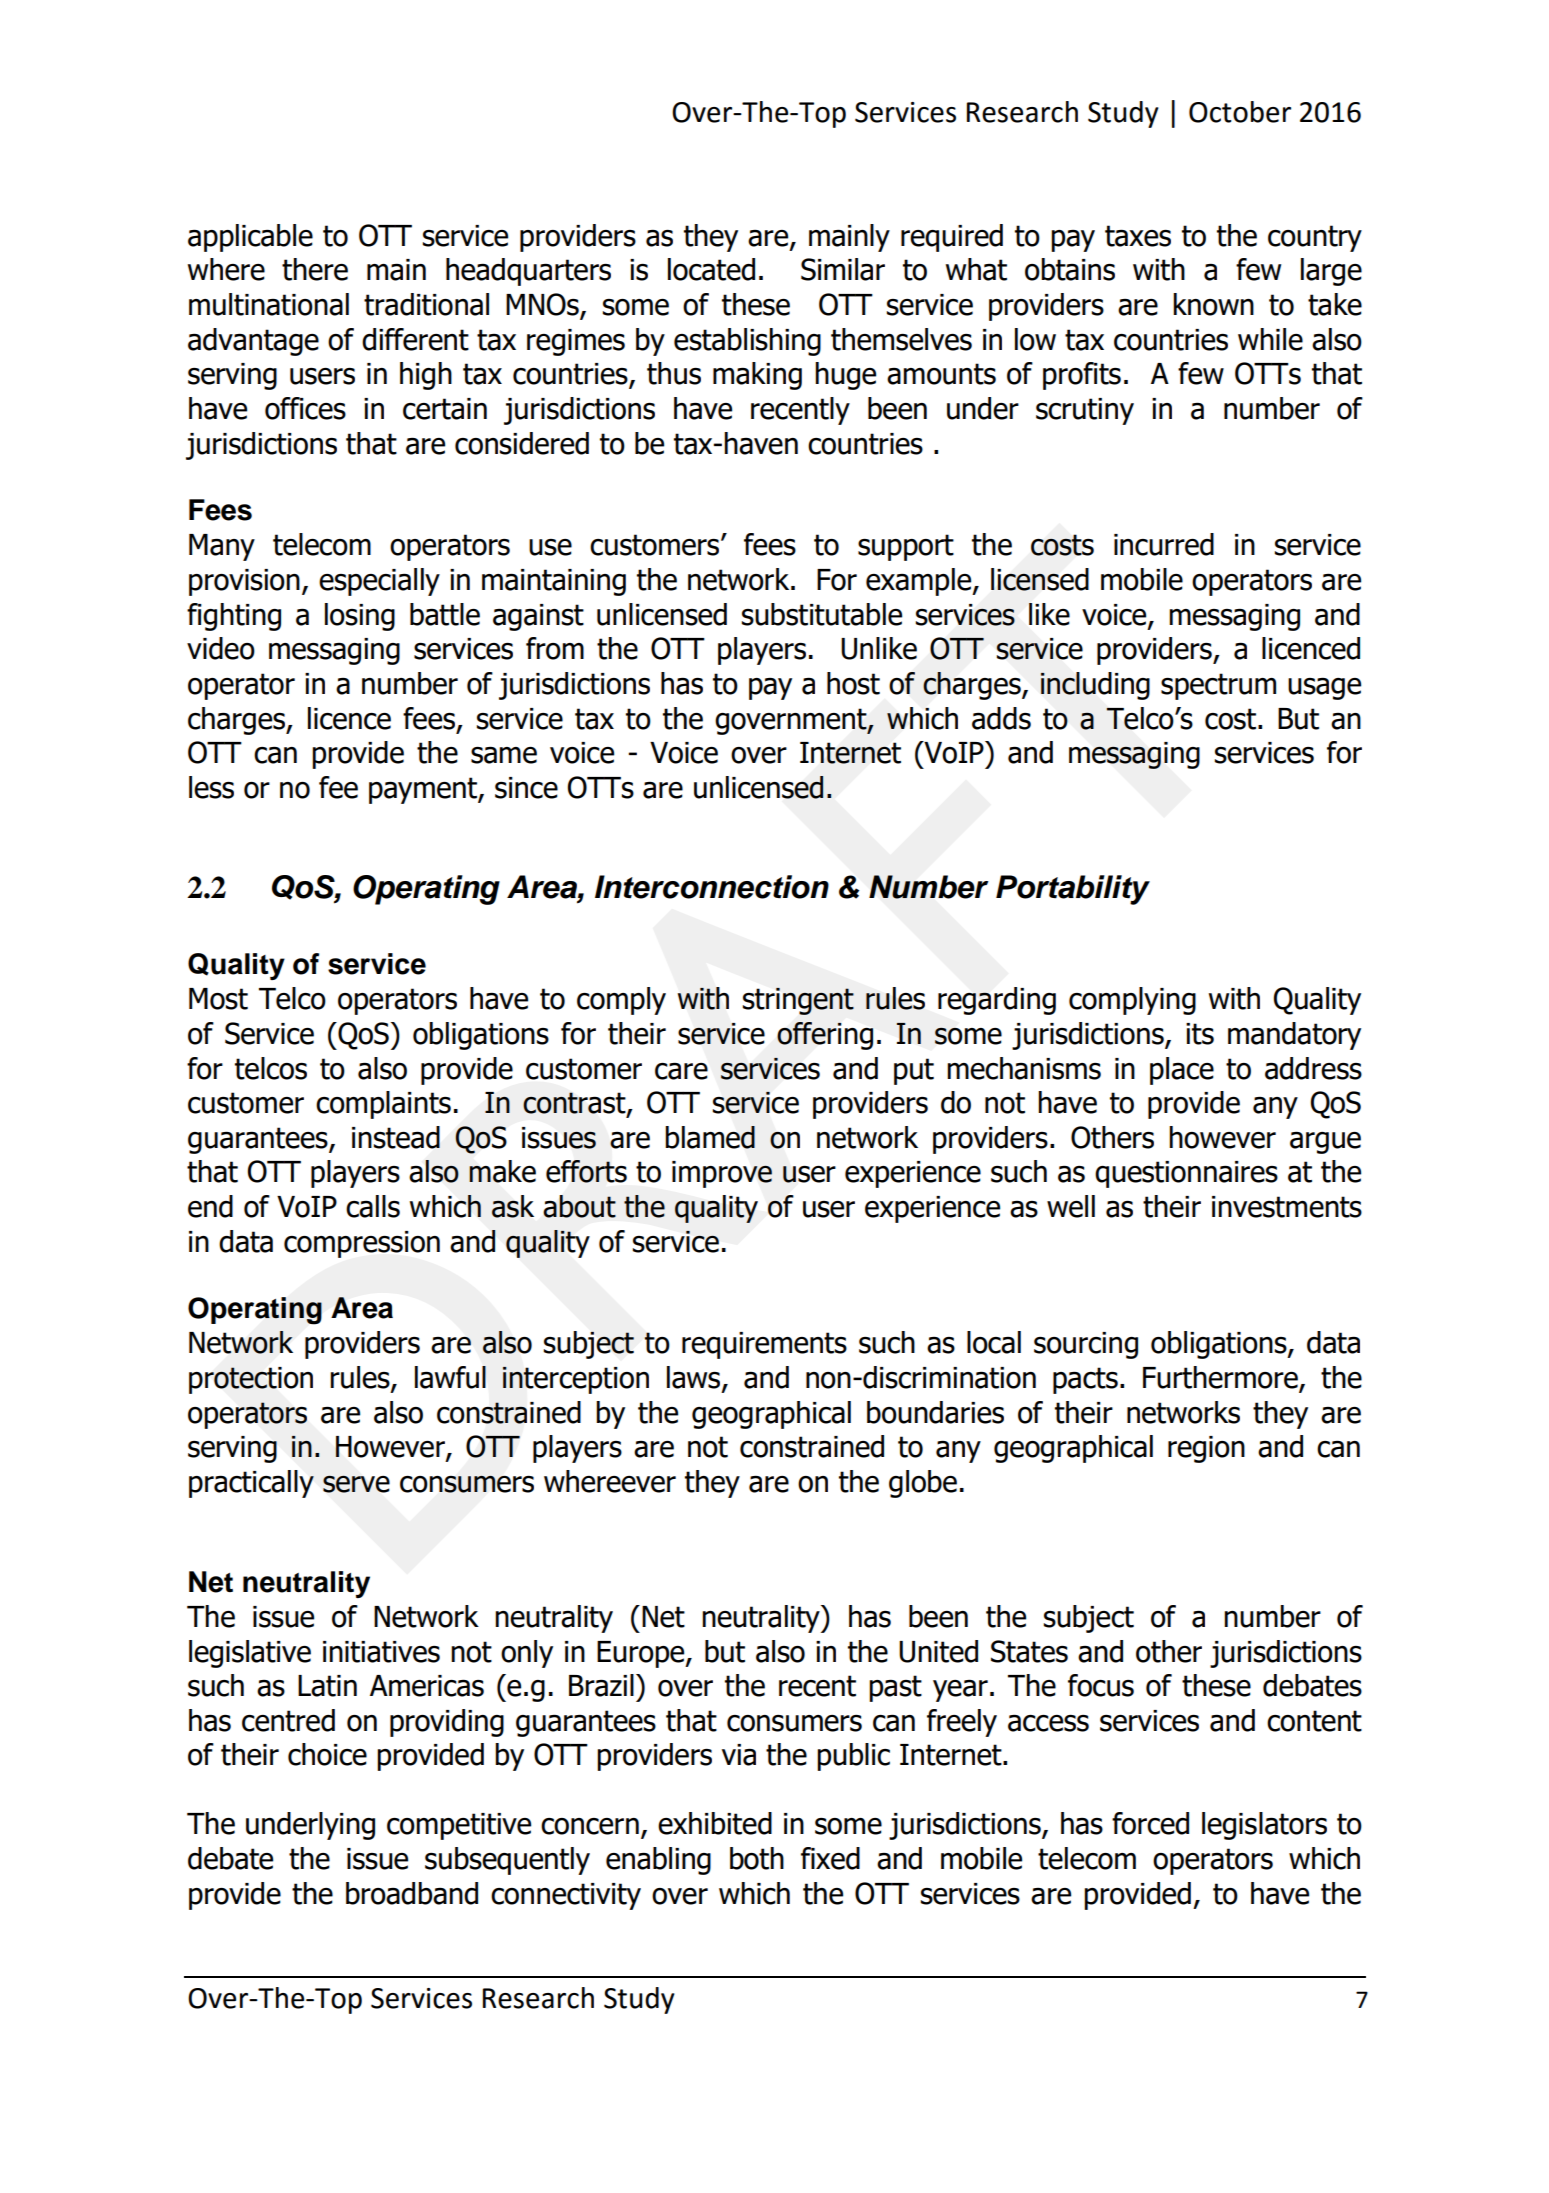 The height and width of the screenshot is (2193, 1549). Describe the element at coordinates (764, 1345) in the screenshot. I see `requirements` at that location.
